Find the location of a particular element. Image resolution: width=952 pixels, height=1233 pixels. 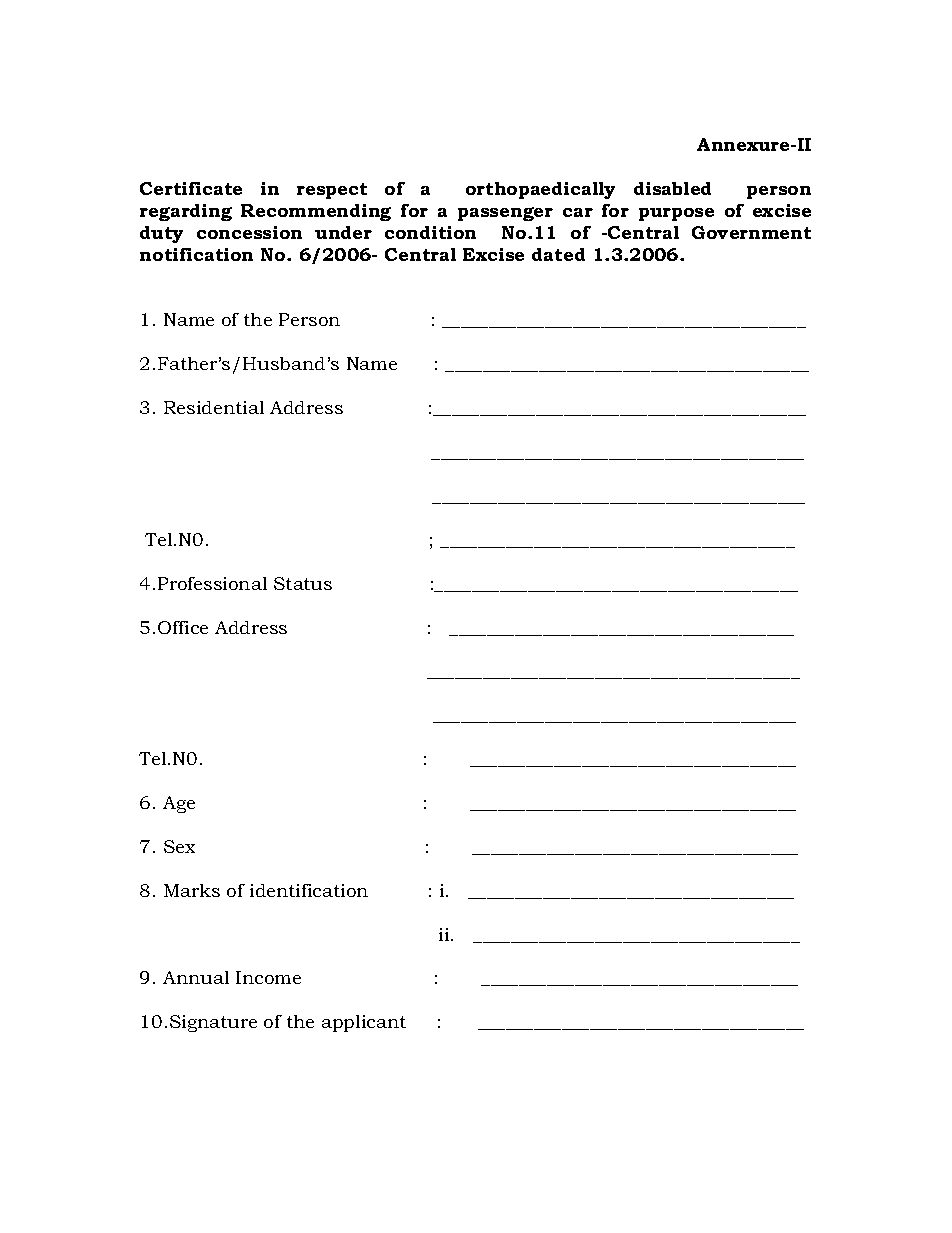

applicant is located at coordinates (364, 1023).
